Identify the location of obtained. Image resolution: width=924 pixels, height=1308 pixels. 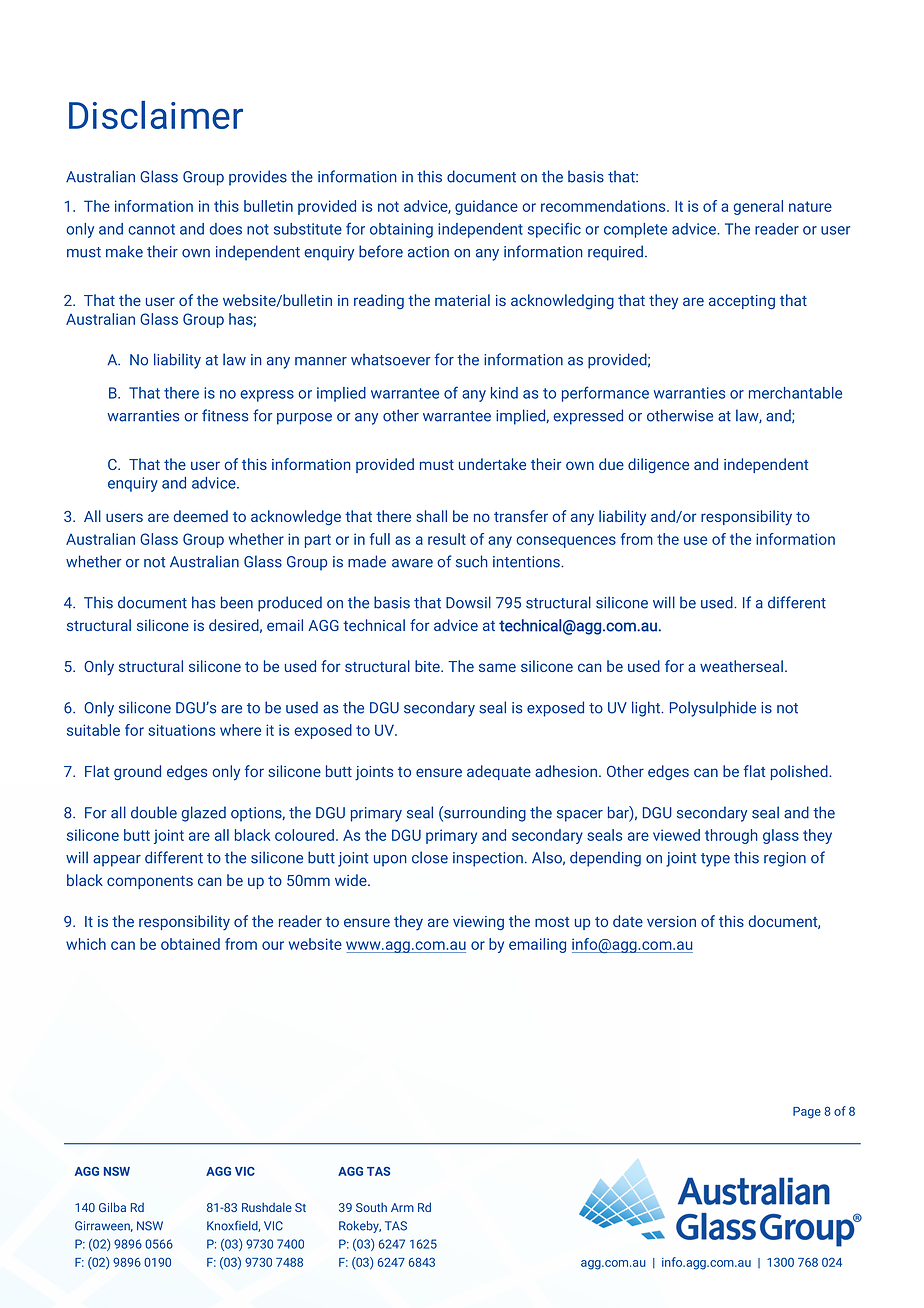
(190, 944).
